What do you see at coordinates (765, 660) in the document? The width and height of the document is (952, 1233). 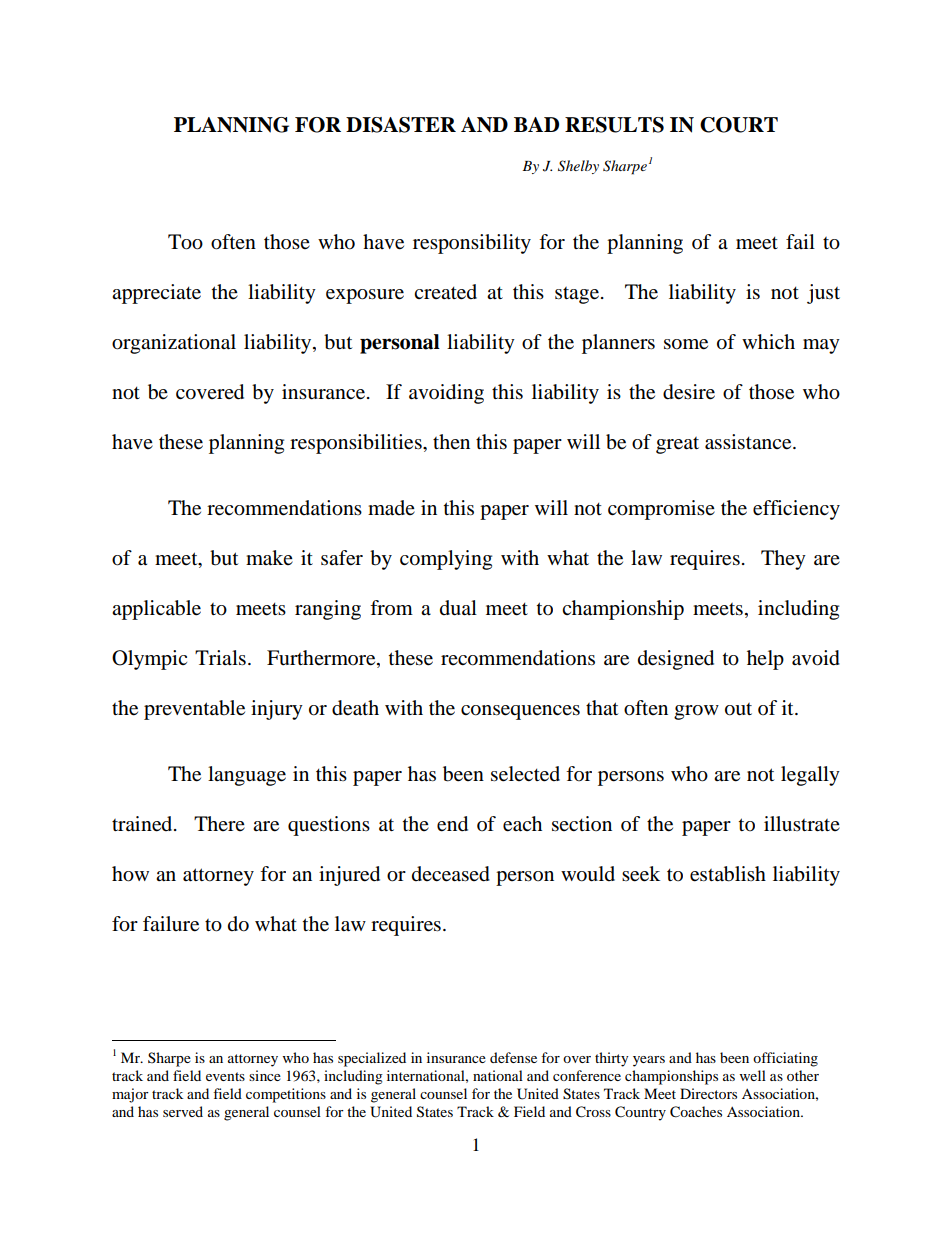 I see `help` at bounding box center [765, 660].
